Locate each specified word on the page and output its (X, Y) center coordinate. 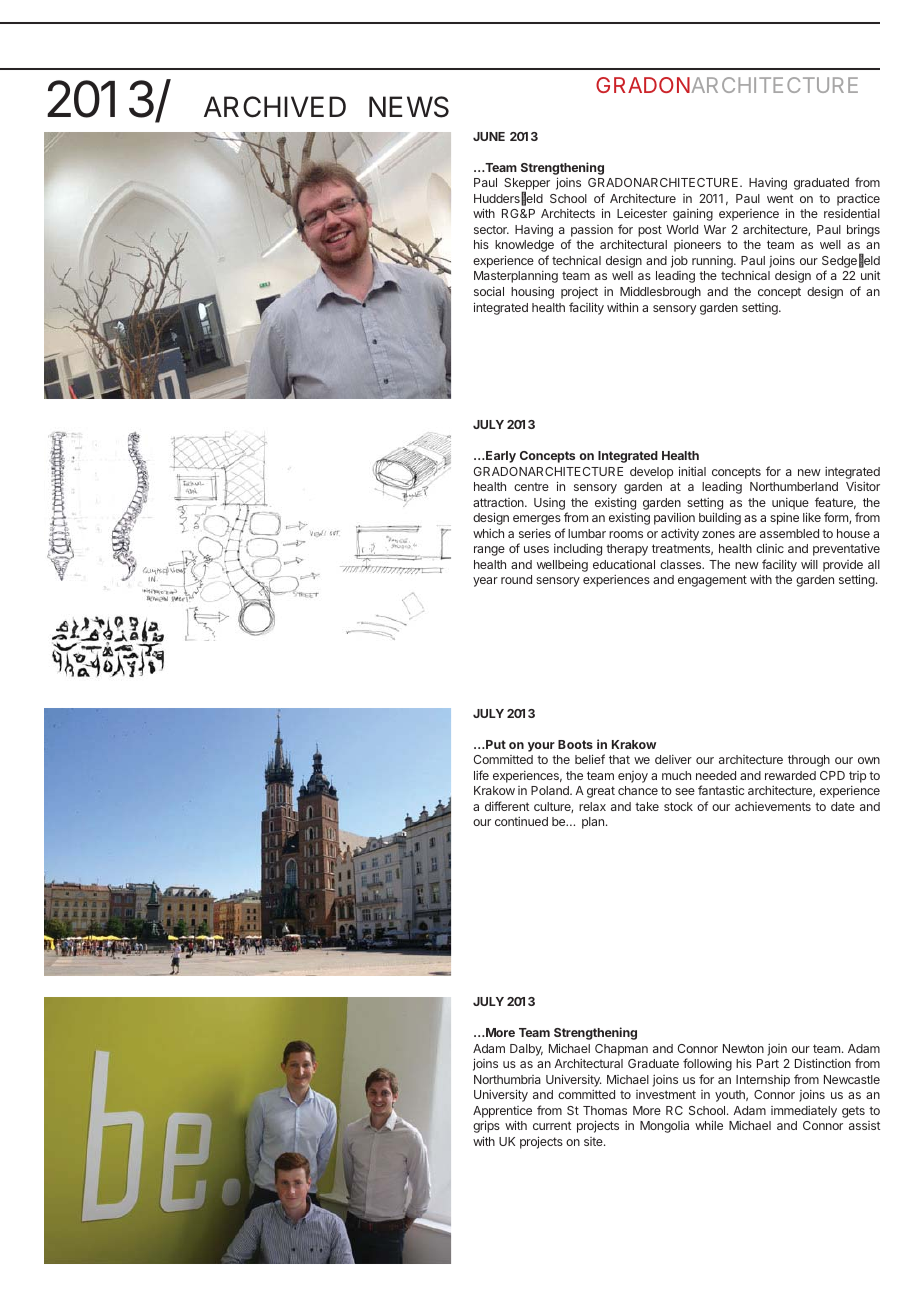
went (780, 198)
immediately (804, 1112)
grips (486, 1126)
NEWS (409, 107)
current (552, 1125)
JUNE (489, 136)
